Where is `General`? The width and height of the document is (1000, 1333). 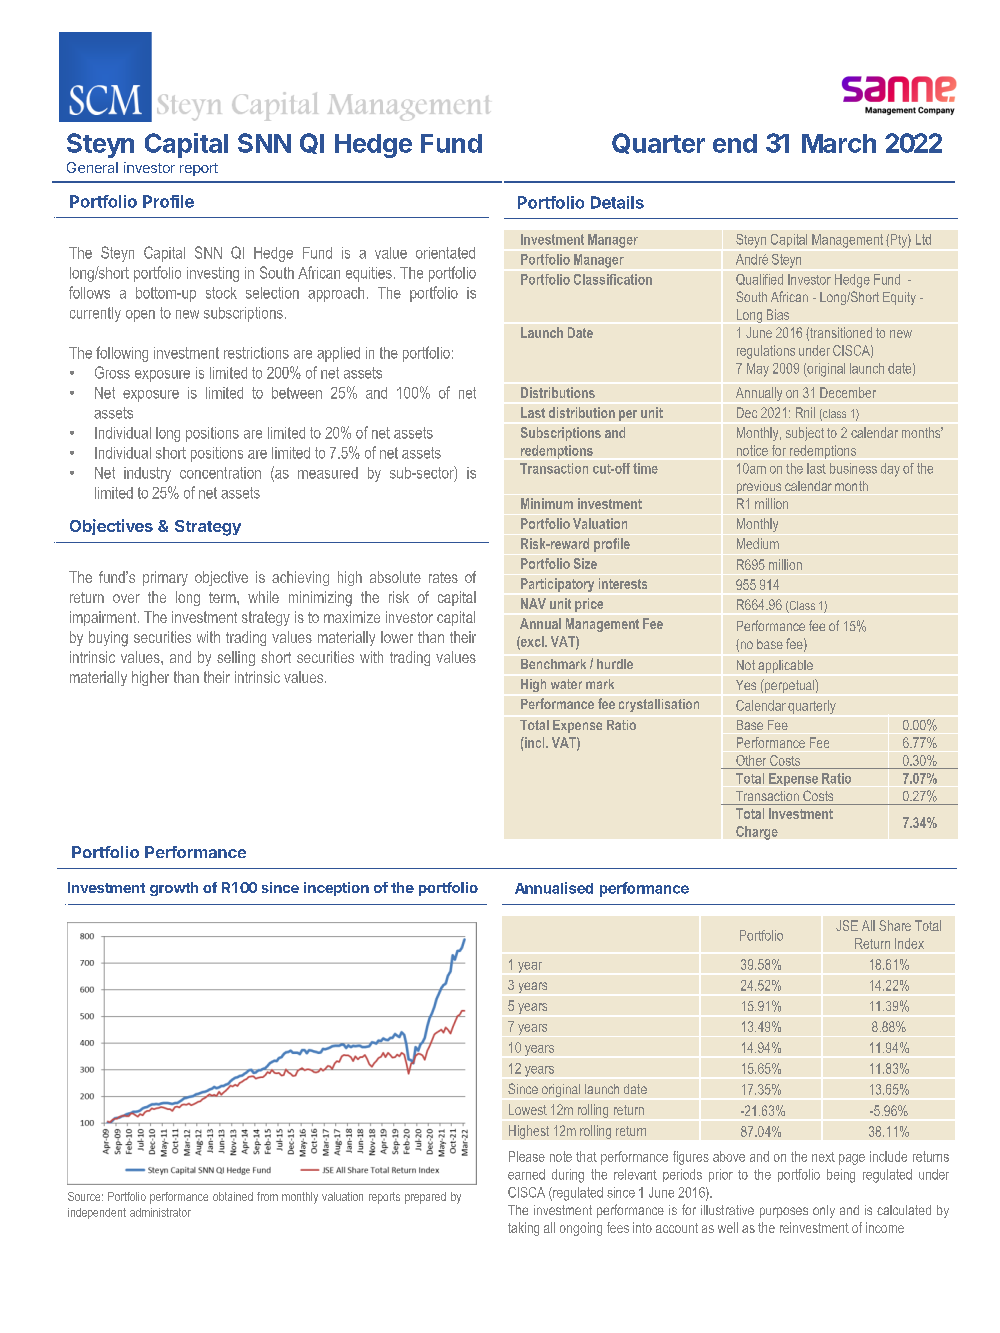
General is located at coordinates (92, 167).
